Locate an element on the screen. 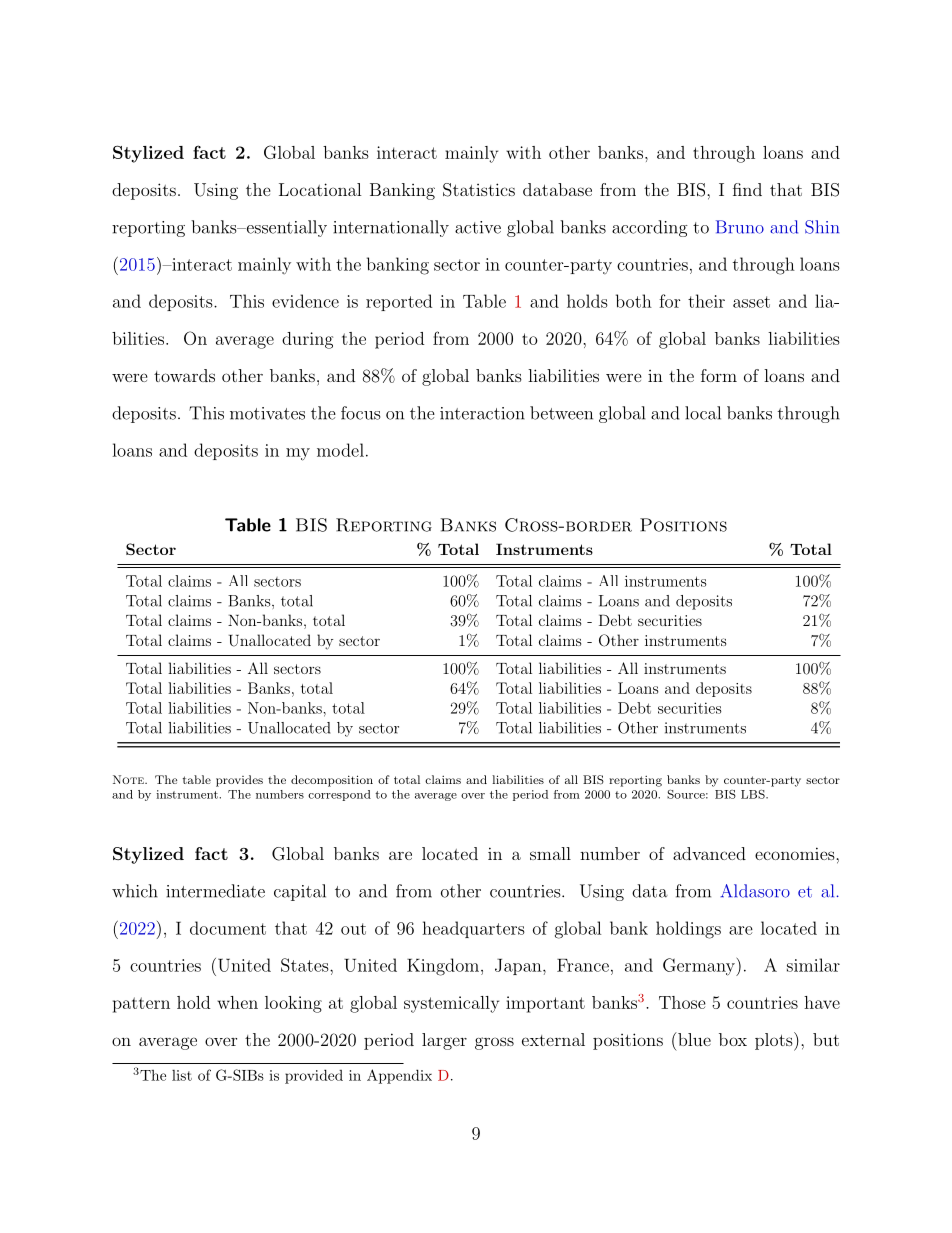  intermediate is located at coordinates (215, 891).
